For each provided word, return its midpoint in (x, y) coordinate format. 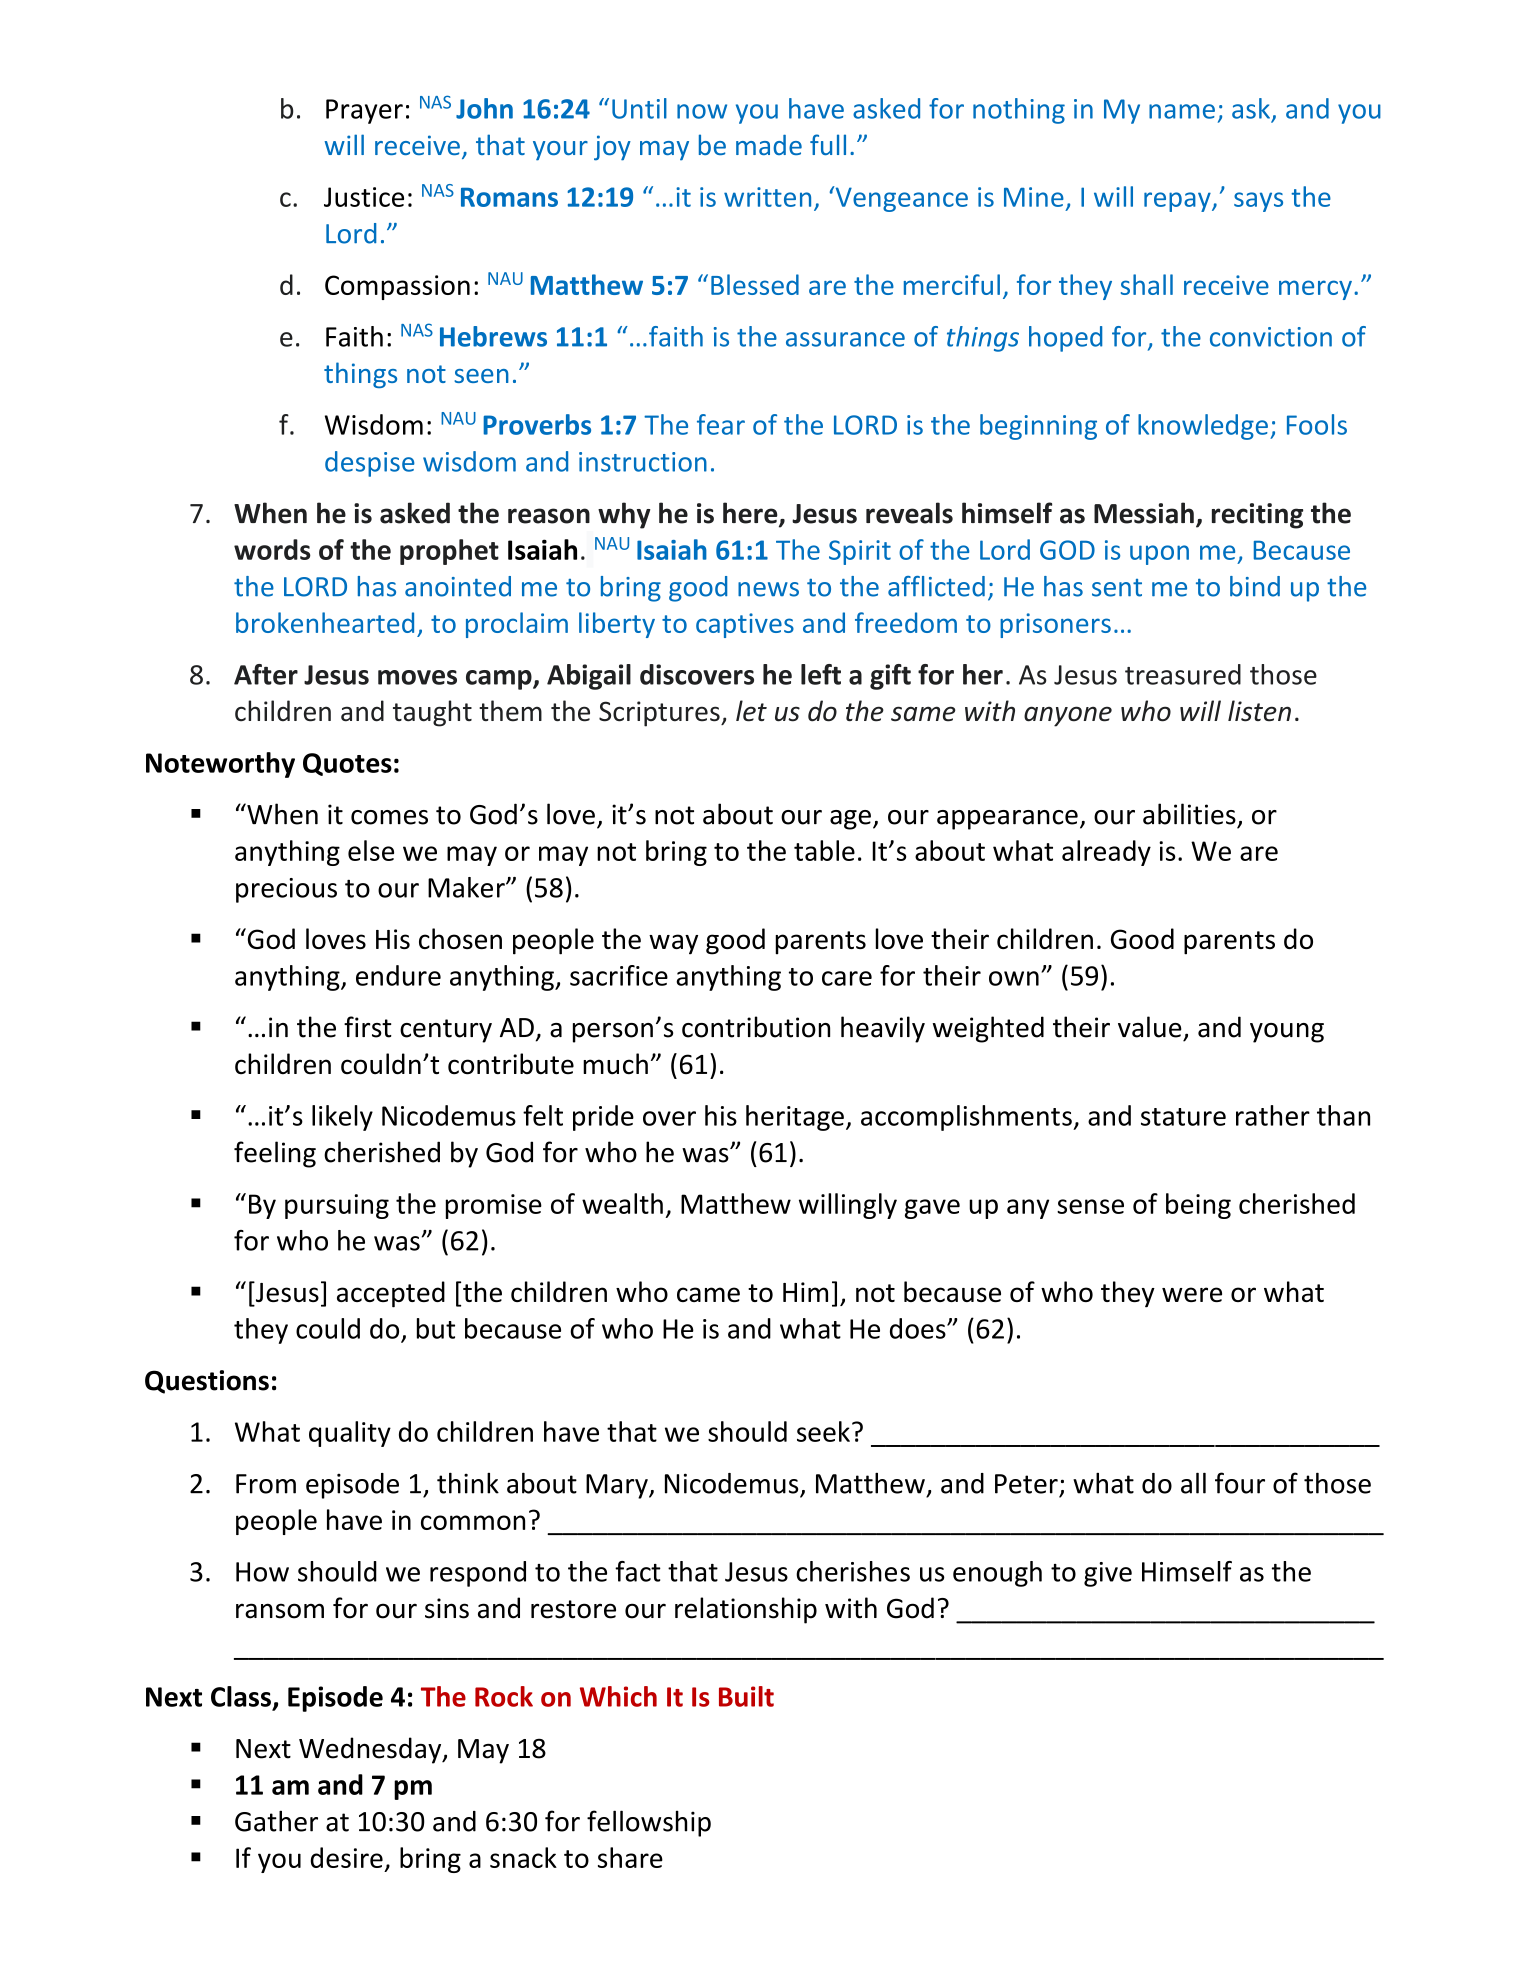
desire (347, 1857)
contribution (756, 1027)
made (769, 145)
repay (1178, 202)
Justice (364, 197)
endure (398, 975)
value (1150, 1027)
